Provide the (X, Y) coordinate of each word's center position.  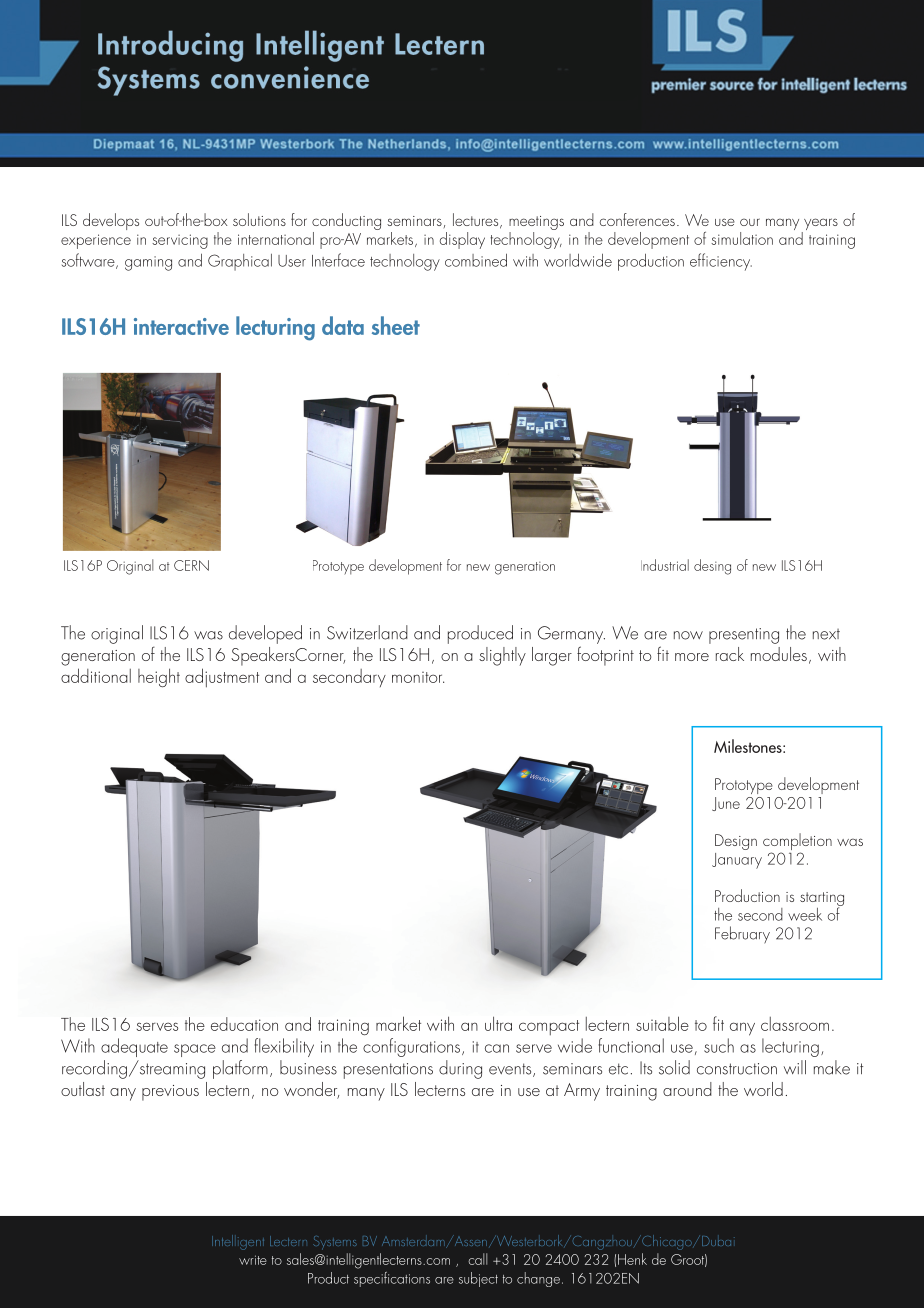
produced (480, 634)
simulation (742, 238)
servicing (180, 241)
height (159, 677)
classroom (795, 1024)
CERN (191, 565)
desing (712, 567)
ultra (498, 1023)
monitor (418, 677)
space (195, 1050)
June (726, 804)
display (462, 240)
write (253, 1260)
